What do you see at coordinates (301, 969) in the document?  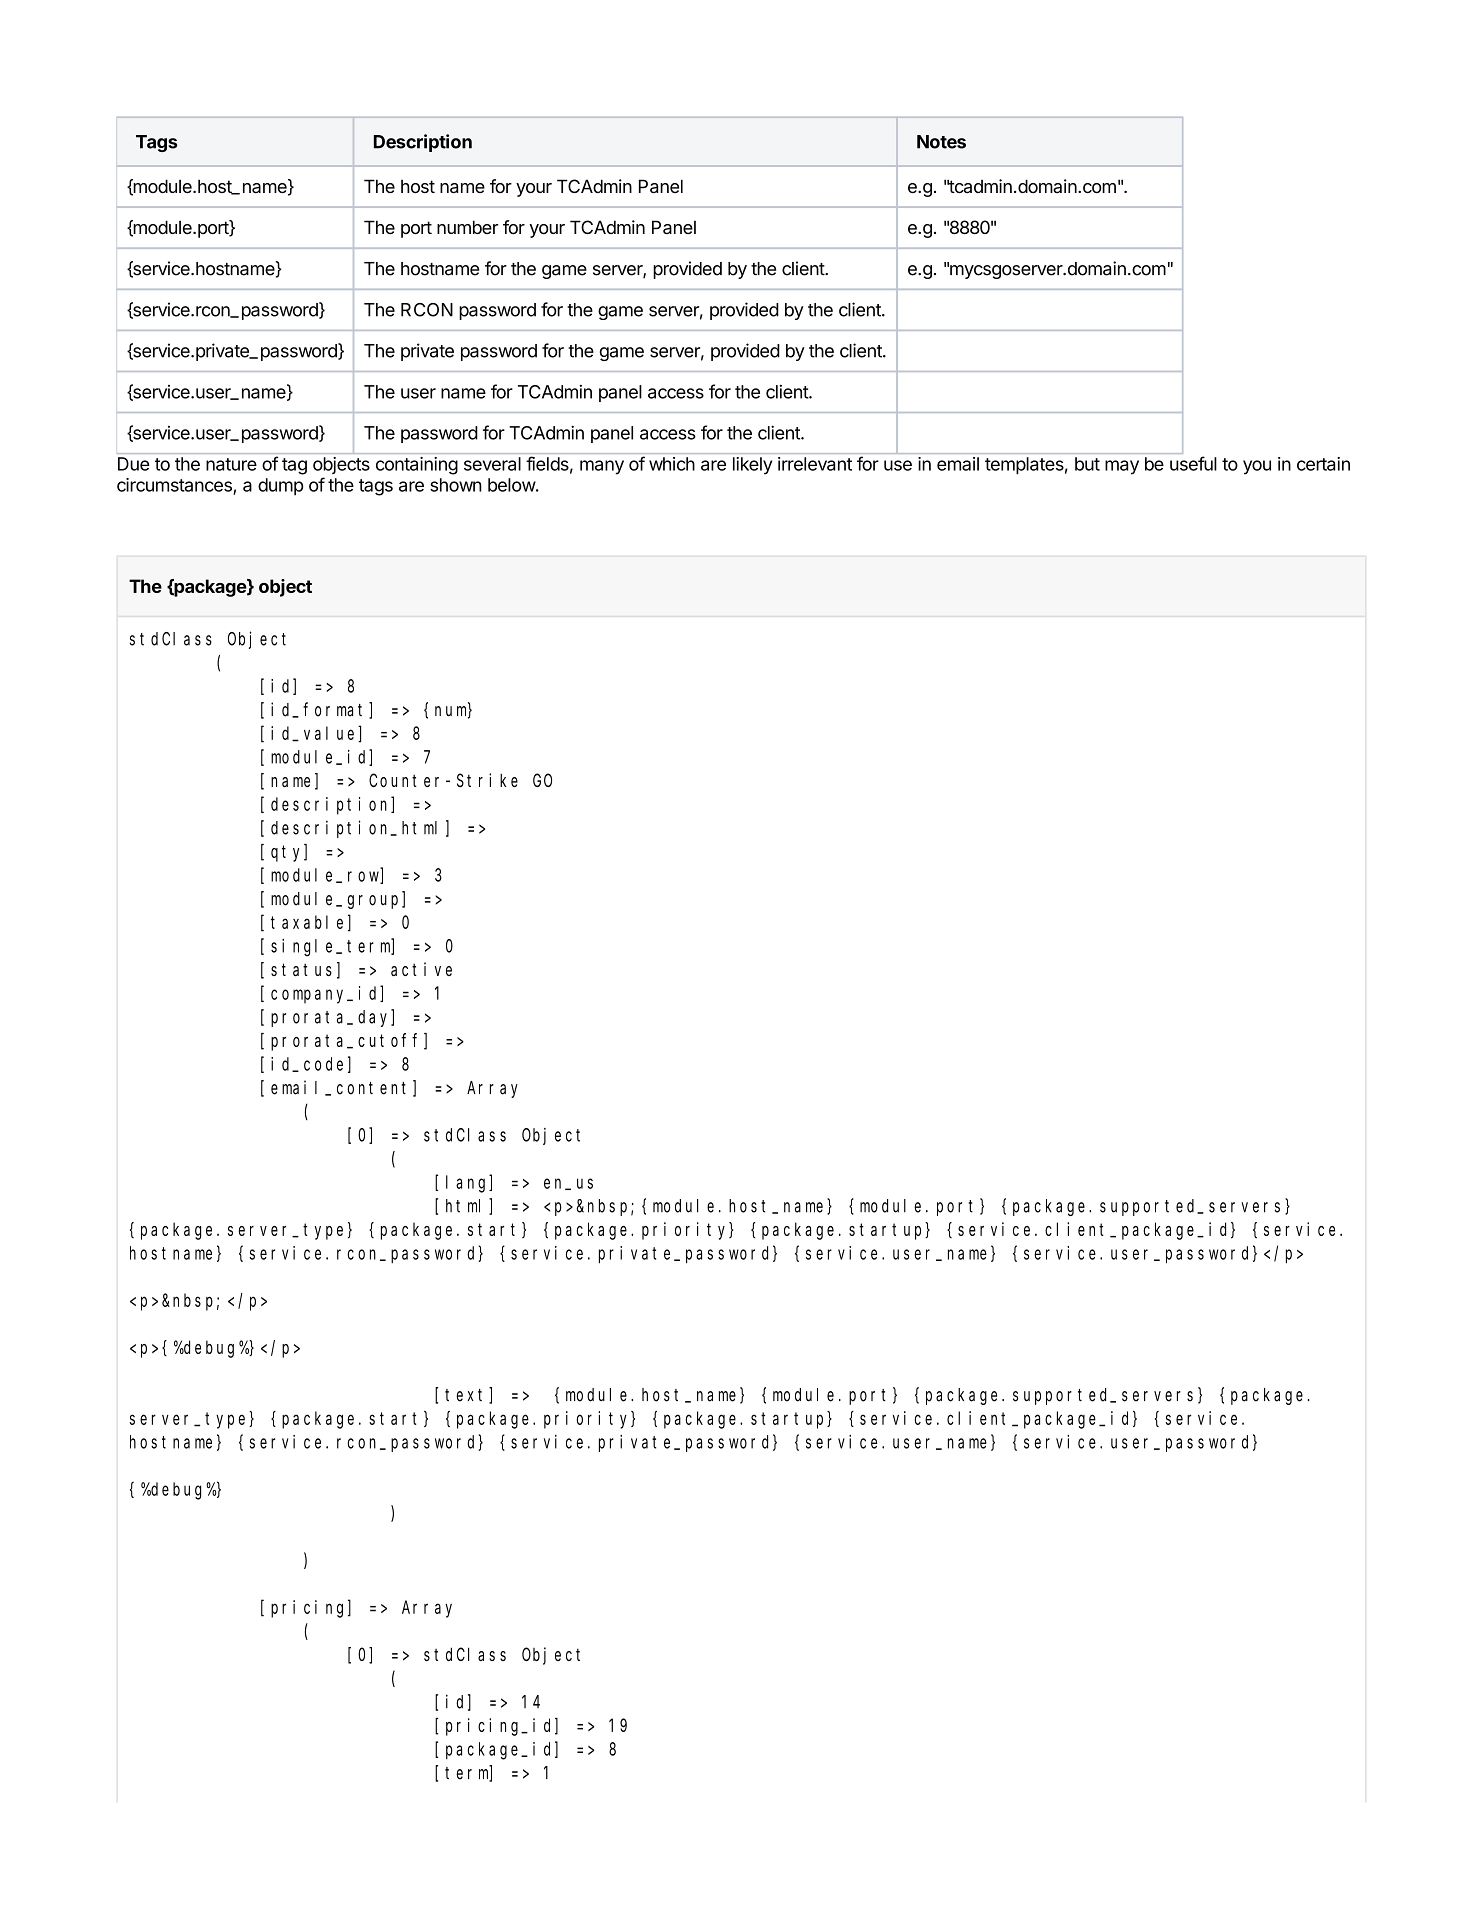 I see `status` at bounding box center [301, 969].
